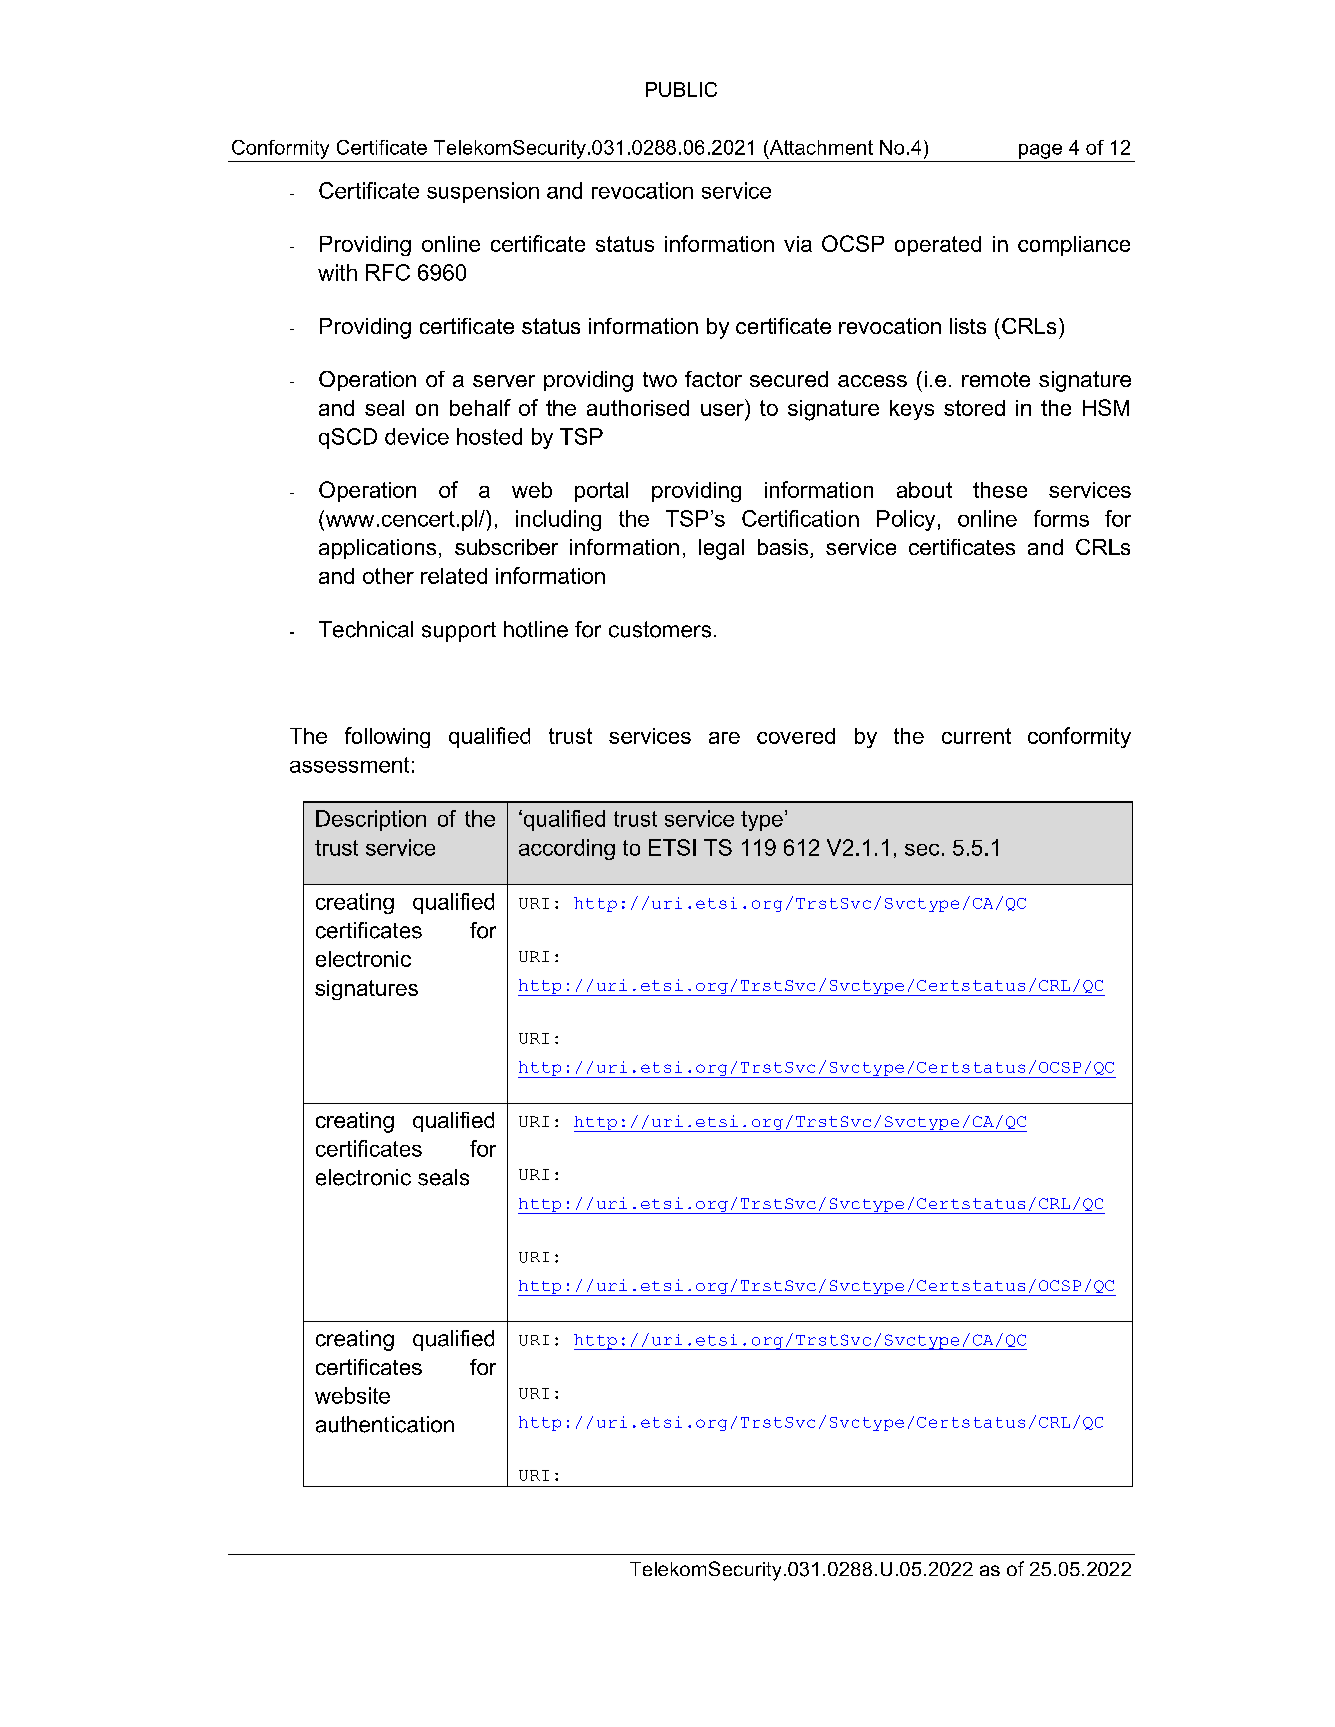  Describe the element at coordinates (483, 192) in the image. I see `suspension` at that location.
